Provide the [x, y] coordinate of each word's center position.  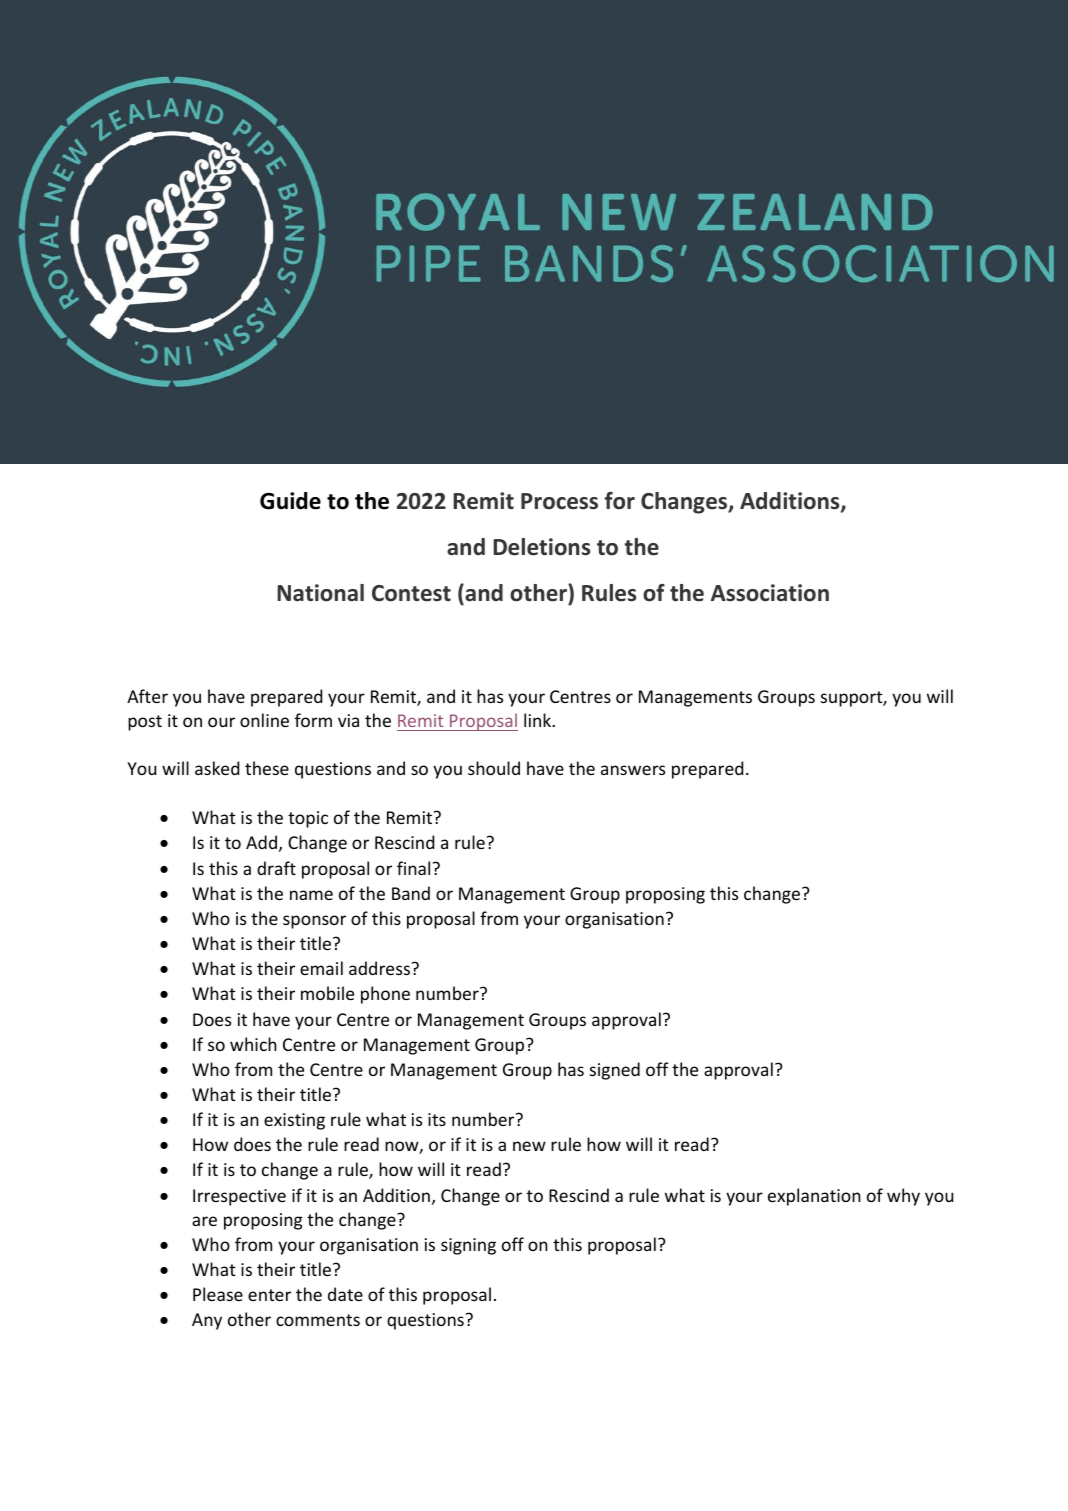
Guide [290, 501]
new [529, 1146]
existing [294, 1121]
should [494, 768]
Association [770, 593]
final [413, 868]
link [538, 720]
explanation [814, 1197]
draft [276, 868]
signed [615, 1071]
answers [633, 770]
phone [385, 995]
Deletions [541, 547]
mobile [327, 993]
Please [218, 1294]
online [264, 720]
